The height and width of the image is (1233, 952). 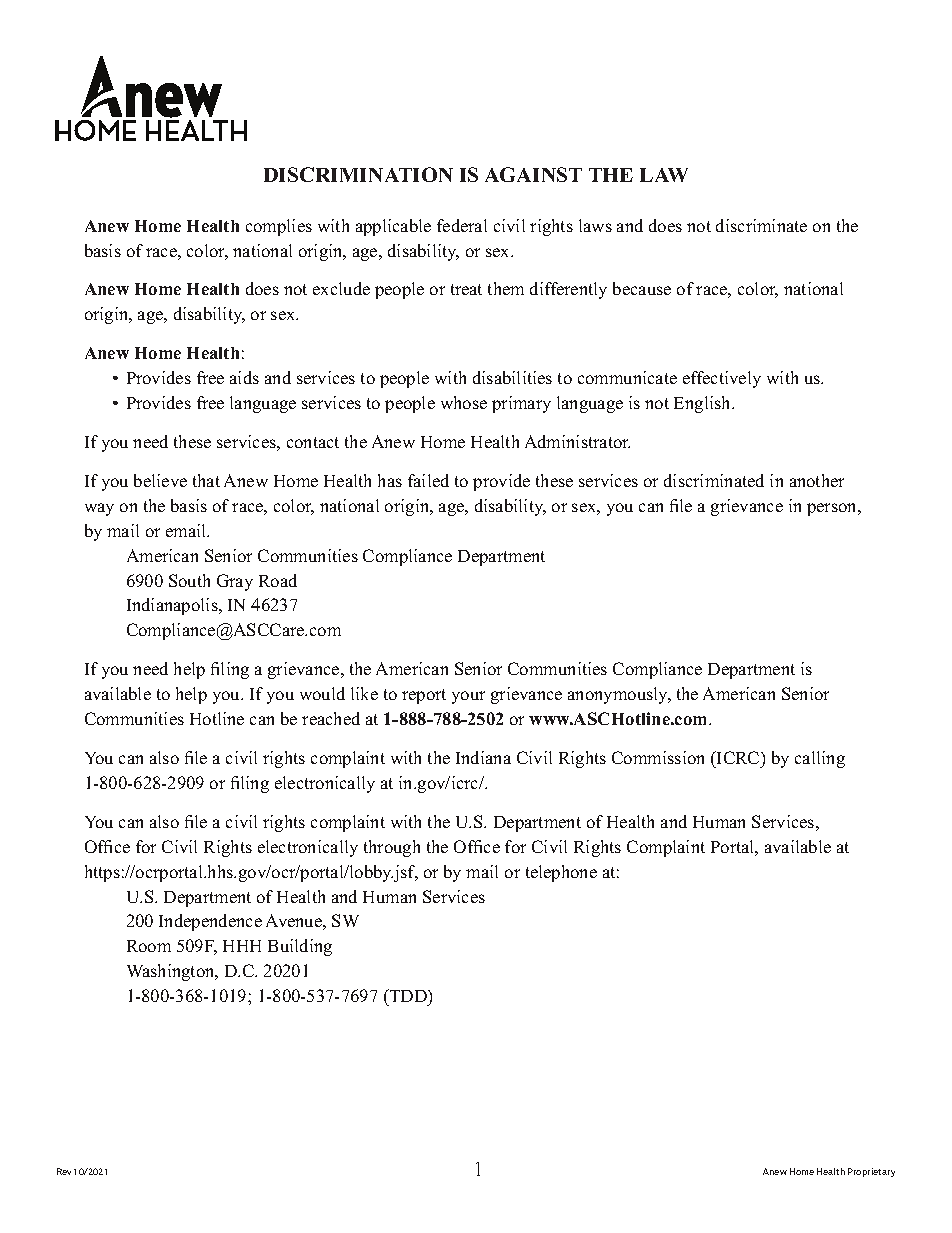 I want to click on Rev, so click(x=64, y=1171).
